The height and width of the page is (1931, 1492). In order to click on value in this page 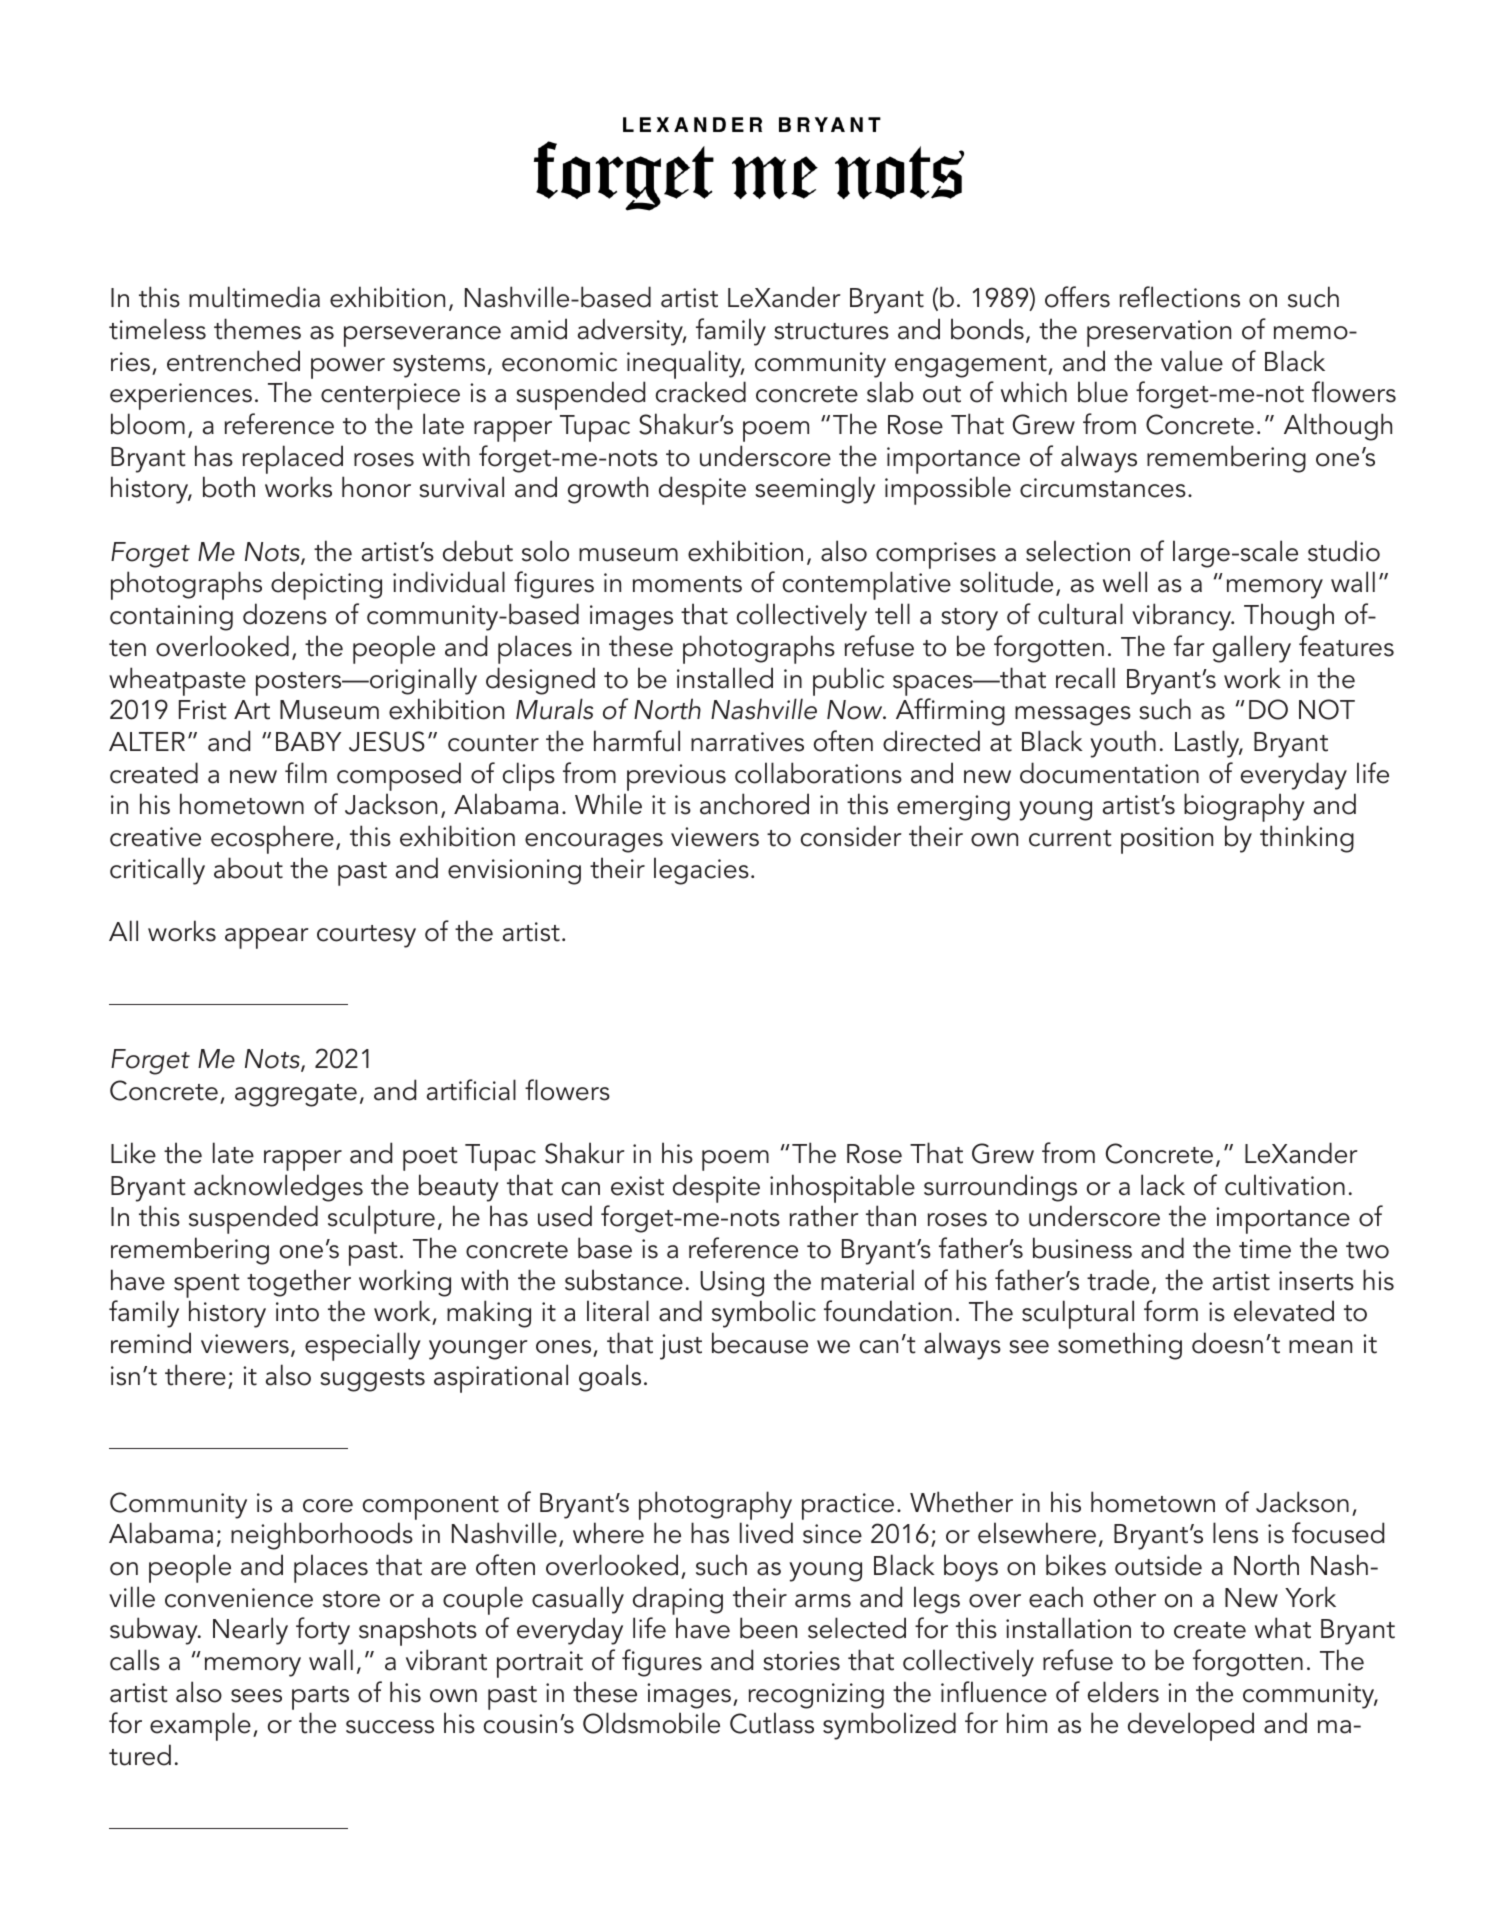, I will do `click(1192, 361)`.
